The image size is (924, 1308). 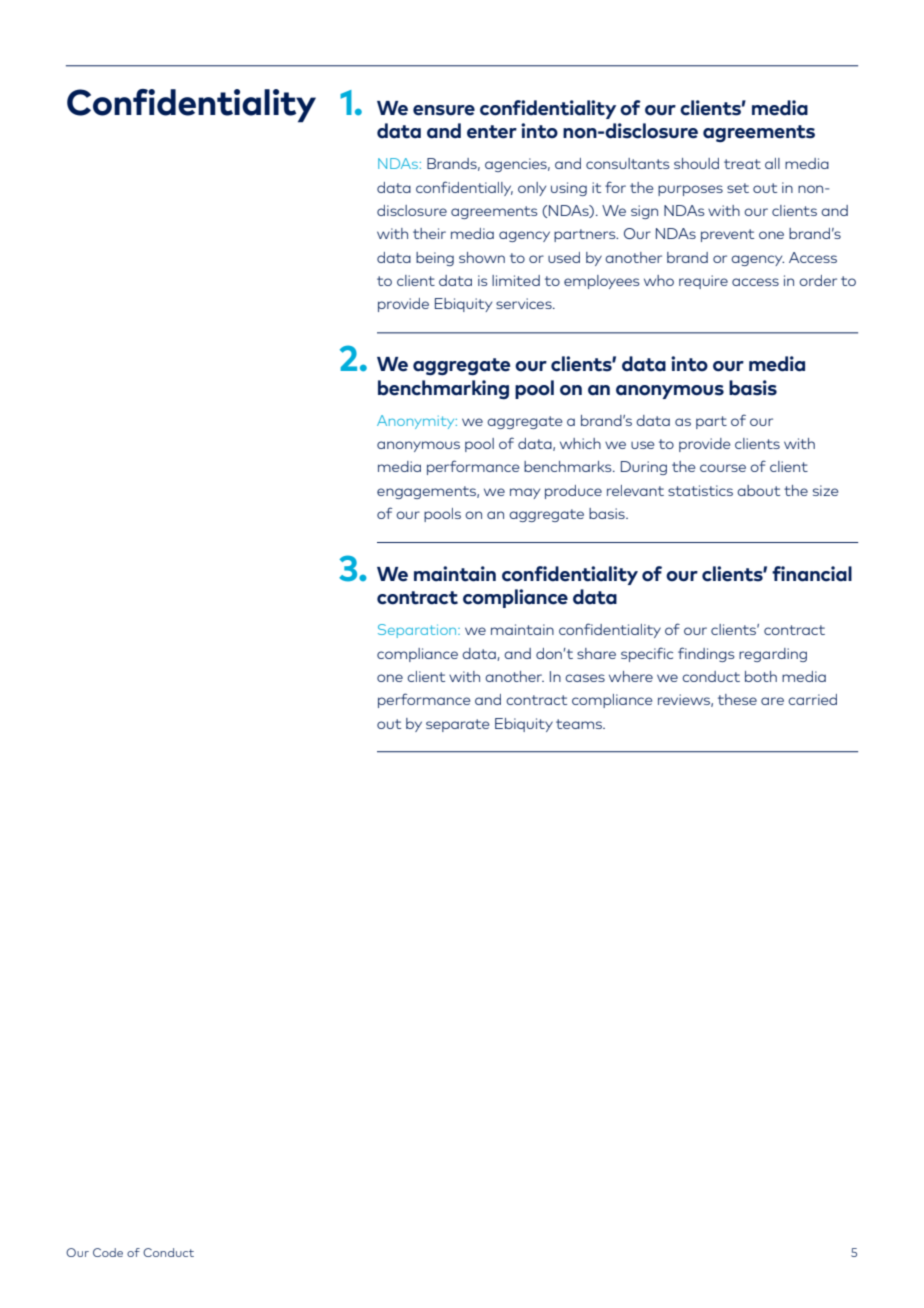 What do you see at coordinates (457, 725) in the document?
I see `separate` at bounding box center [457, 725].
